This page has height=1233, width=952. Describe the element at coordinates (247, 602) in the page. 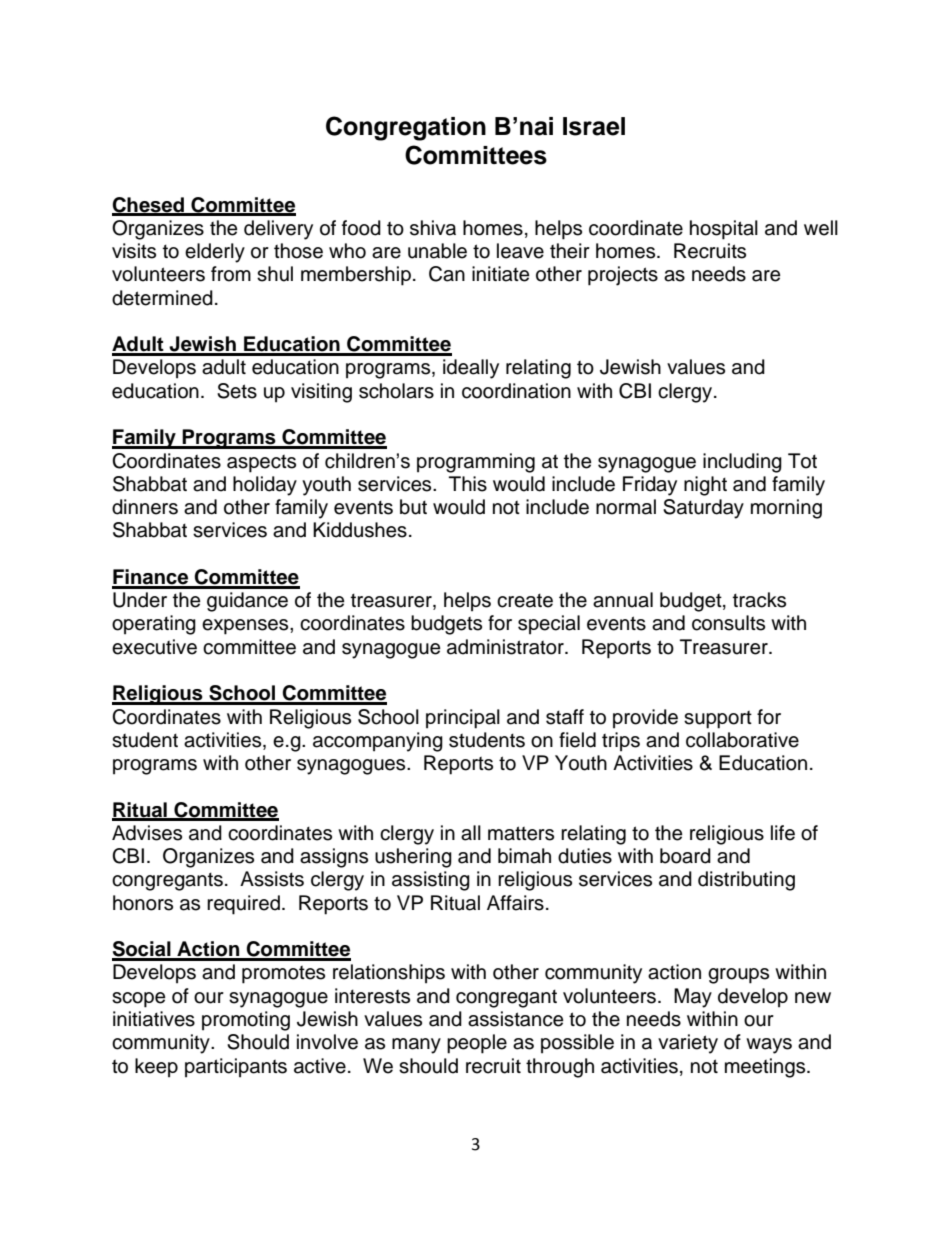

I see `guidance` at that location.
